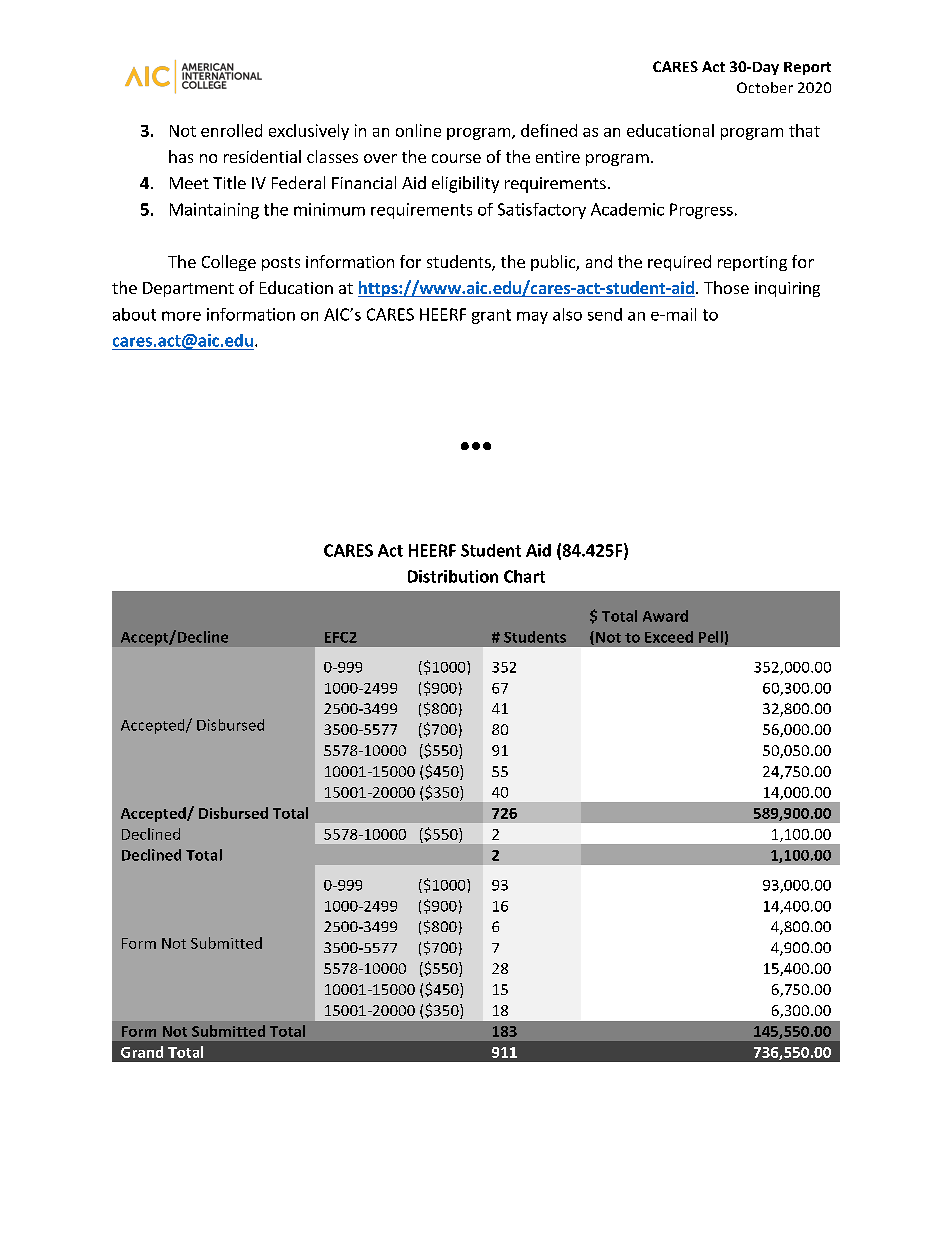 The width and height of the screenshot is (952, 1233). I want to click on more, so click(181, 316).
